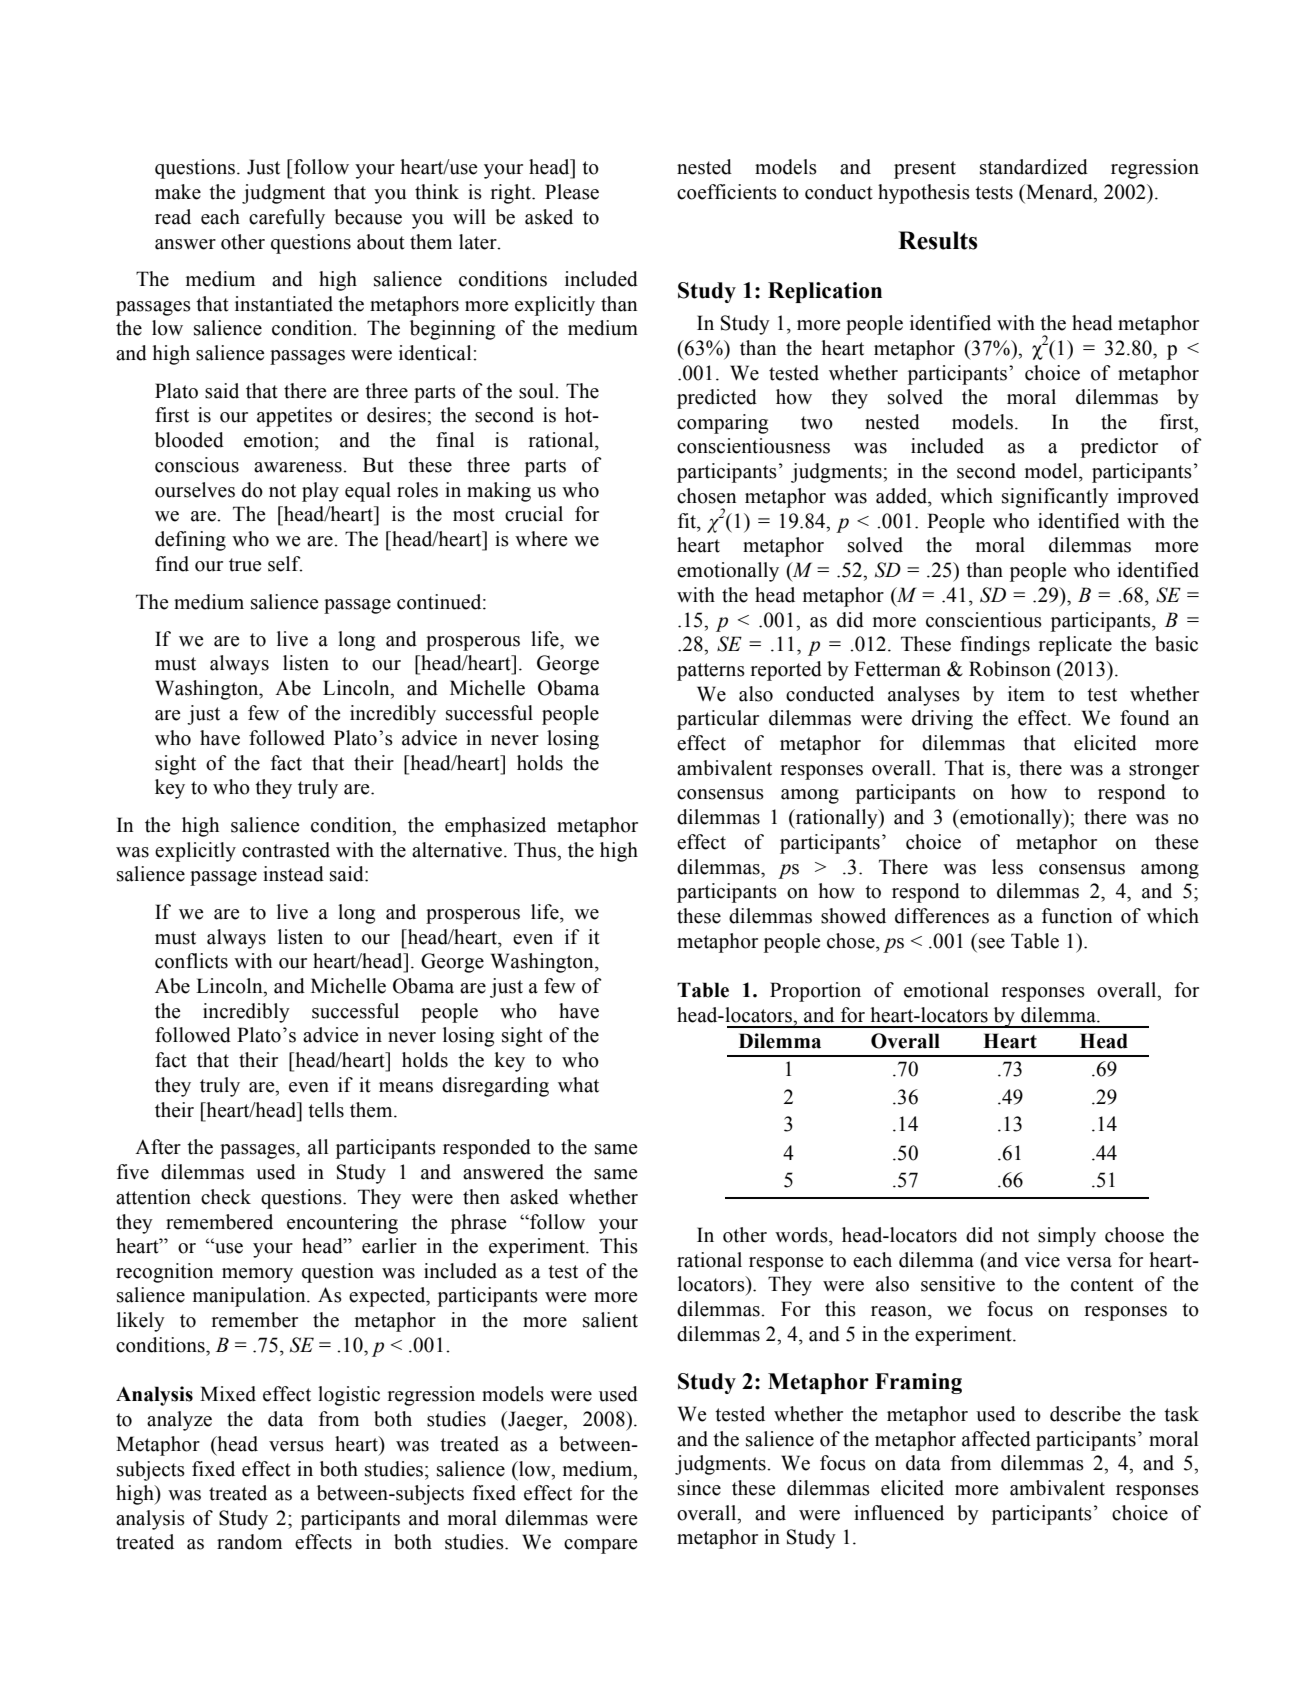  What do you see at coordinates (578, 1085) in the document?
I see `what` at bounding box center [578, 1085].
